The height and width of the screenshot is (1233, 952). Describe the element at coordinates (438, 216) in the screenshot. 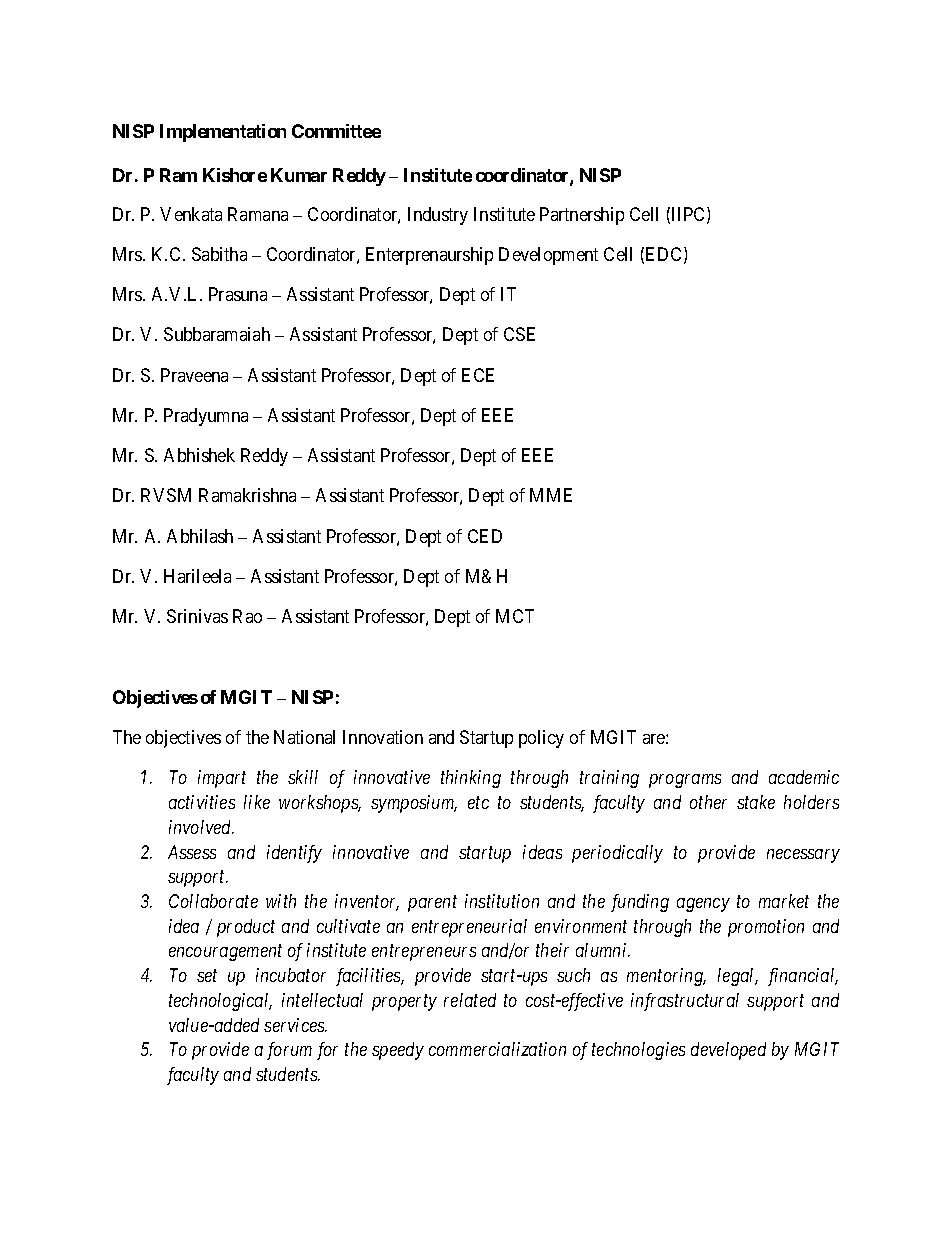

I see `Industry` at that location.
